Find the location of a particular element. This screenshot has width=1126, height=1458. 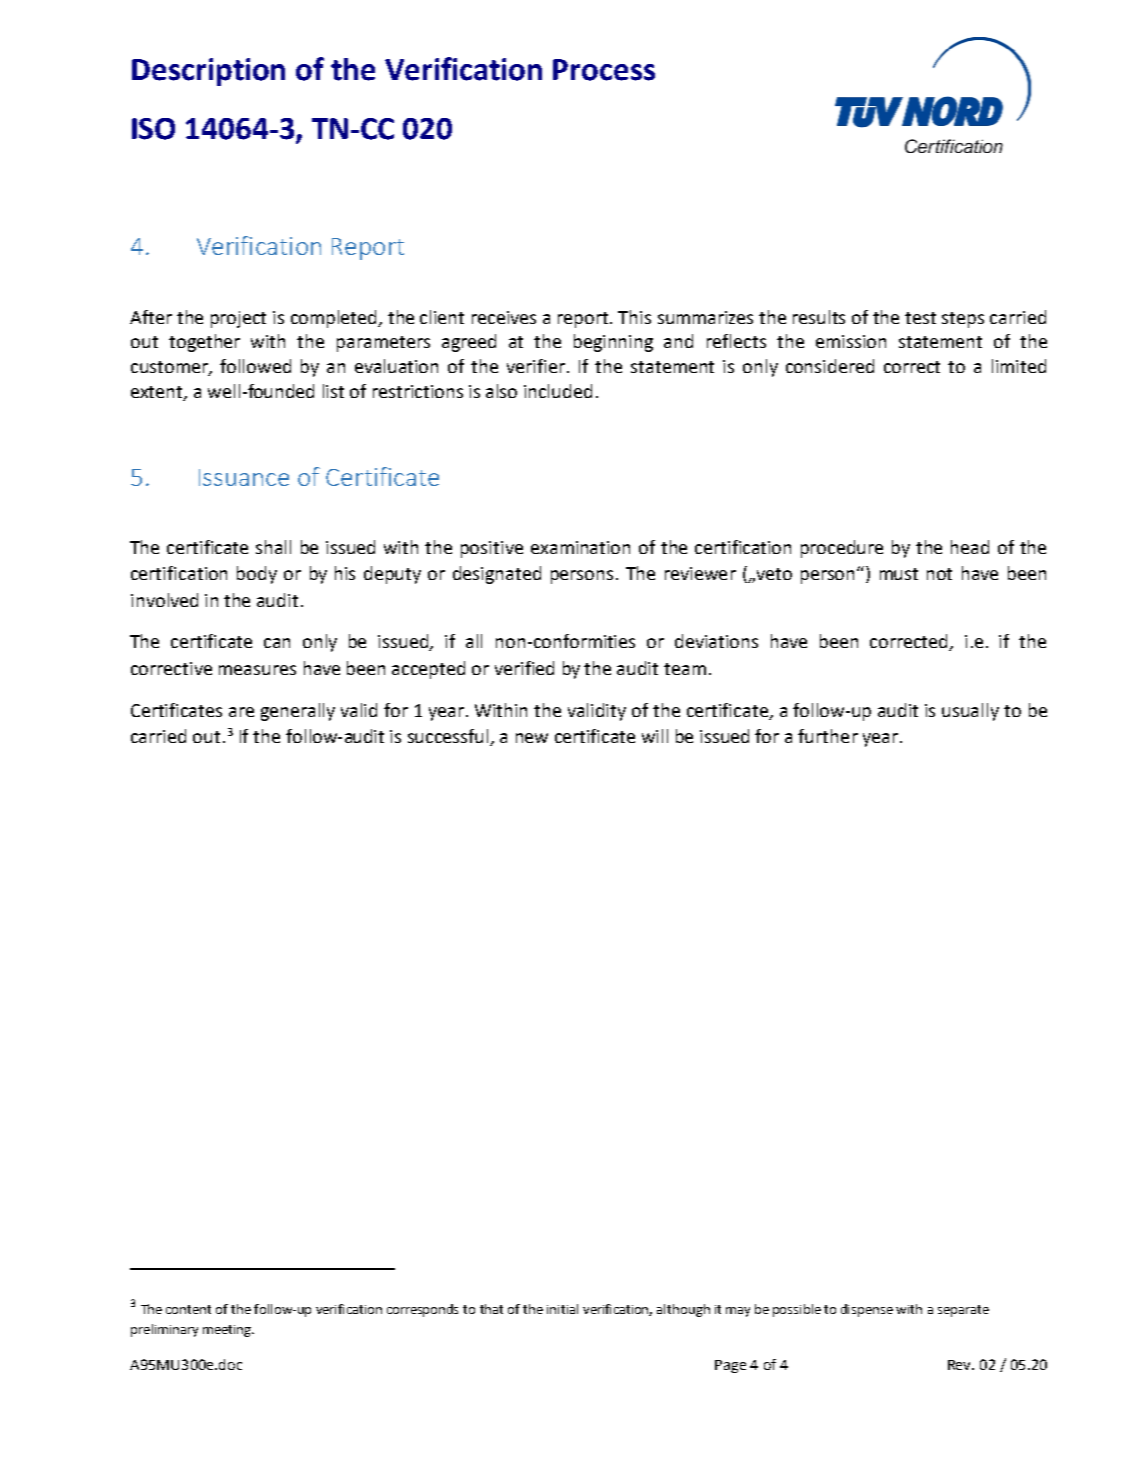

new is located at coordinates (532, 738).
